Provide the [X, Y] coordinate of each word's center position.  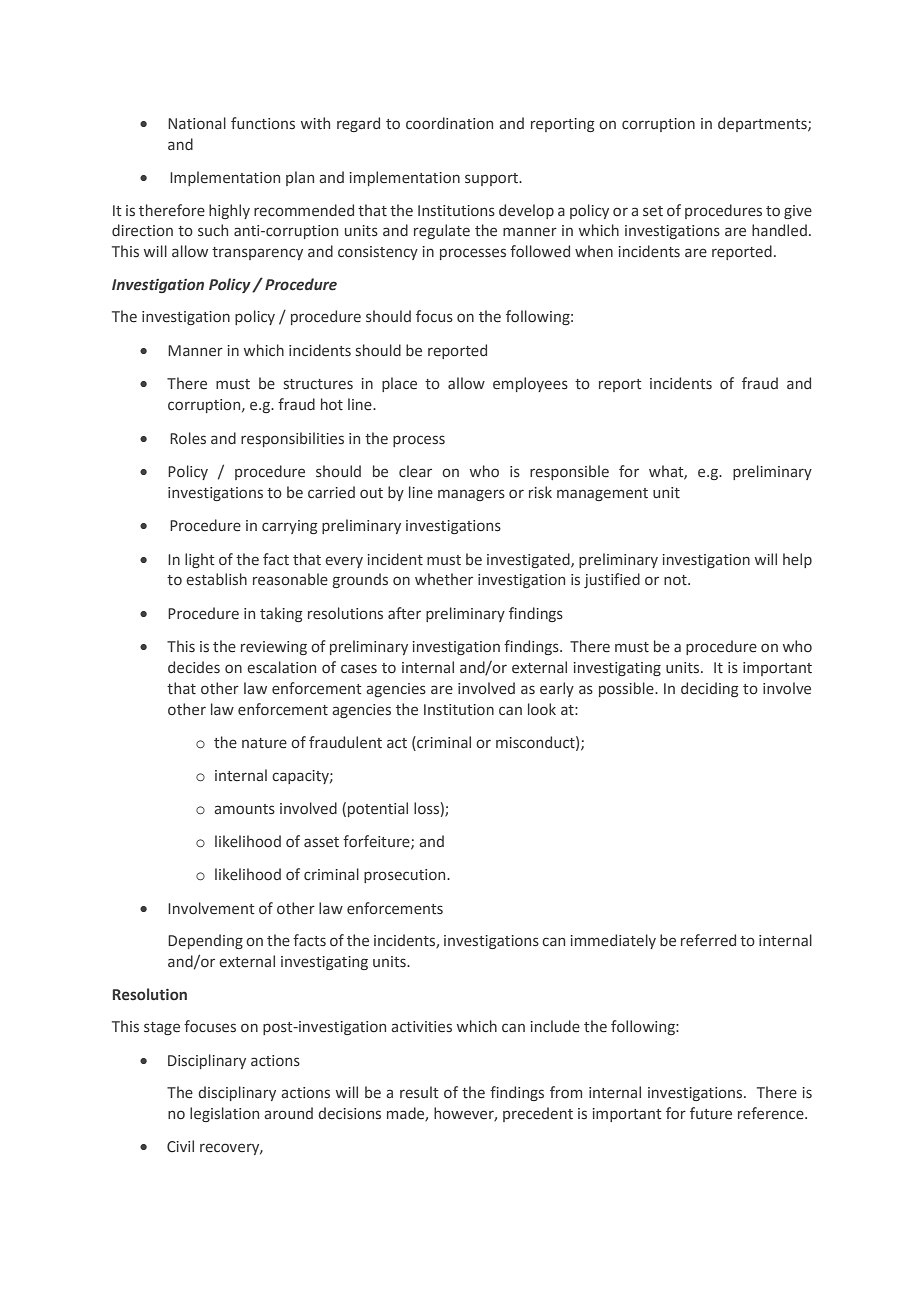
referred [708, 940]
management [602, 494]
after [404, 613]
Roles [188, 438]
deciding [710, 689]
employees [530, 384]
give [798, 212]
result [419, 1092]
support [493, 179]
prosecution [406, 876]
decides [194, 667]
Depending [205, 941]
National [197, 123]
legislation [224, 1114]
